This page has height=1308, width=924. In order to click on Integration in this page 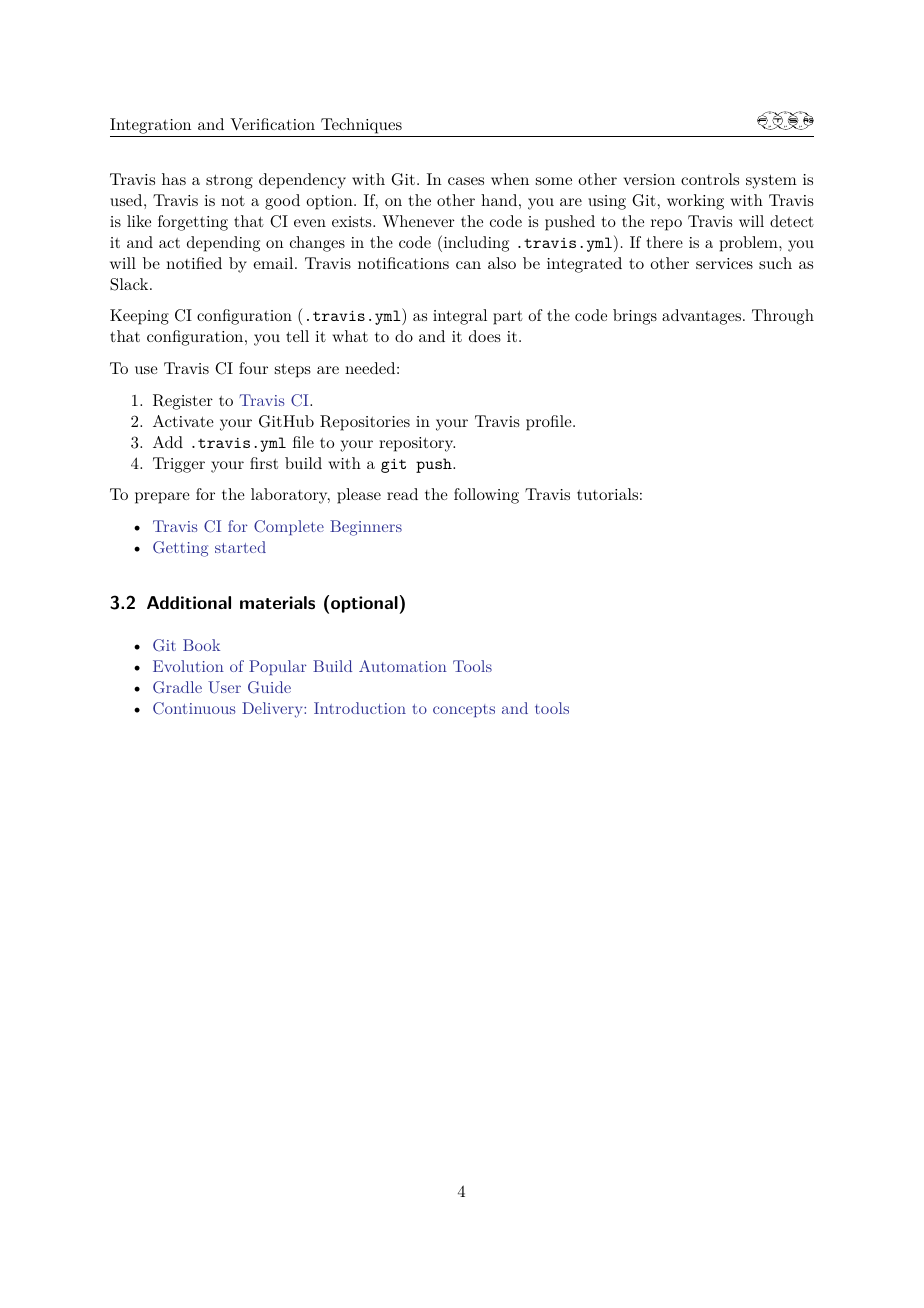, I will do `click(150, 126)`.
